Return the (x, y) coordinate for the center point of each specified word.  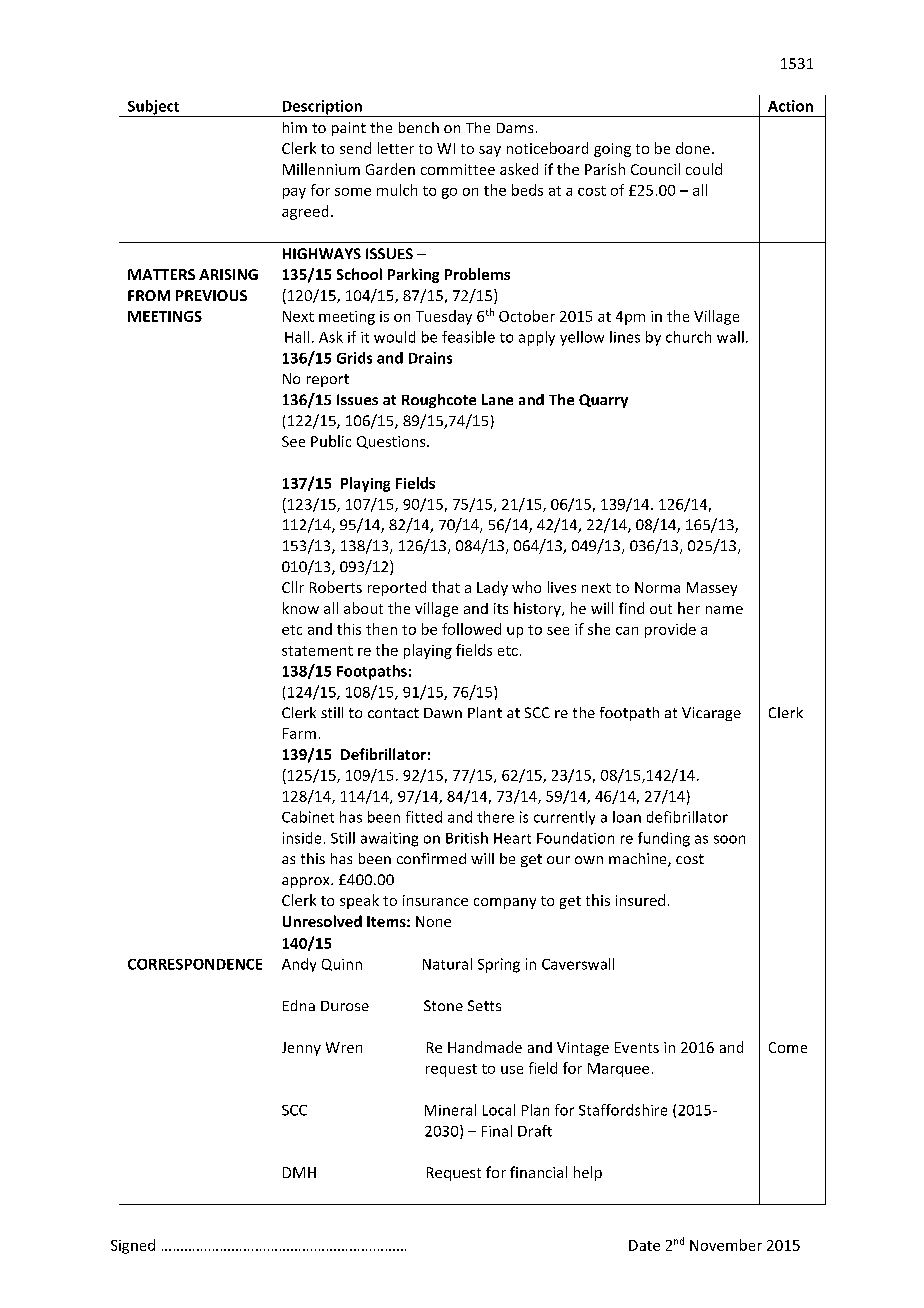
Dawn (443, 713)
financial (538, 1172)
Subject (153, 108)
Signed (133, 1246)
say (490, 151)
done (693, 148)
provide (670, 630)
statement (317, 651)
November (726, 1245)
